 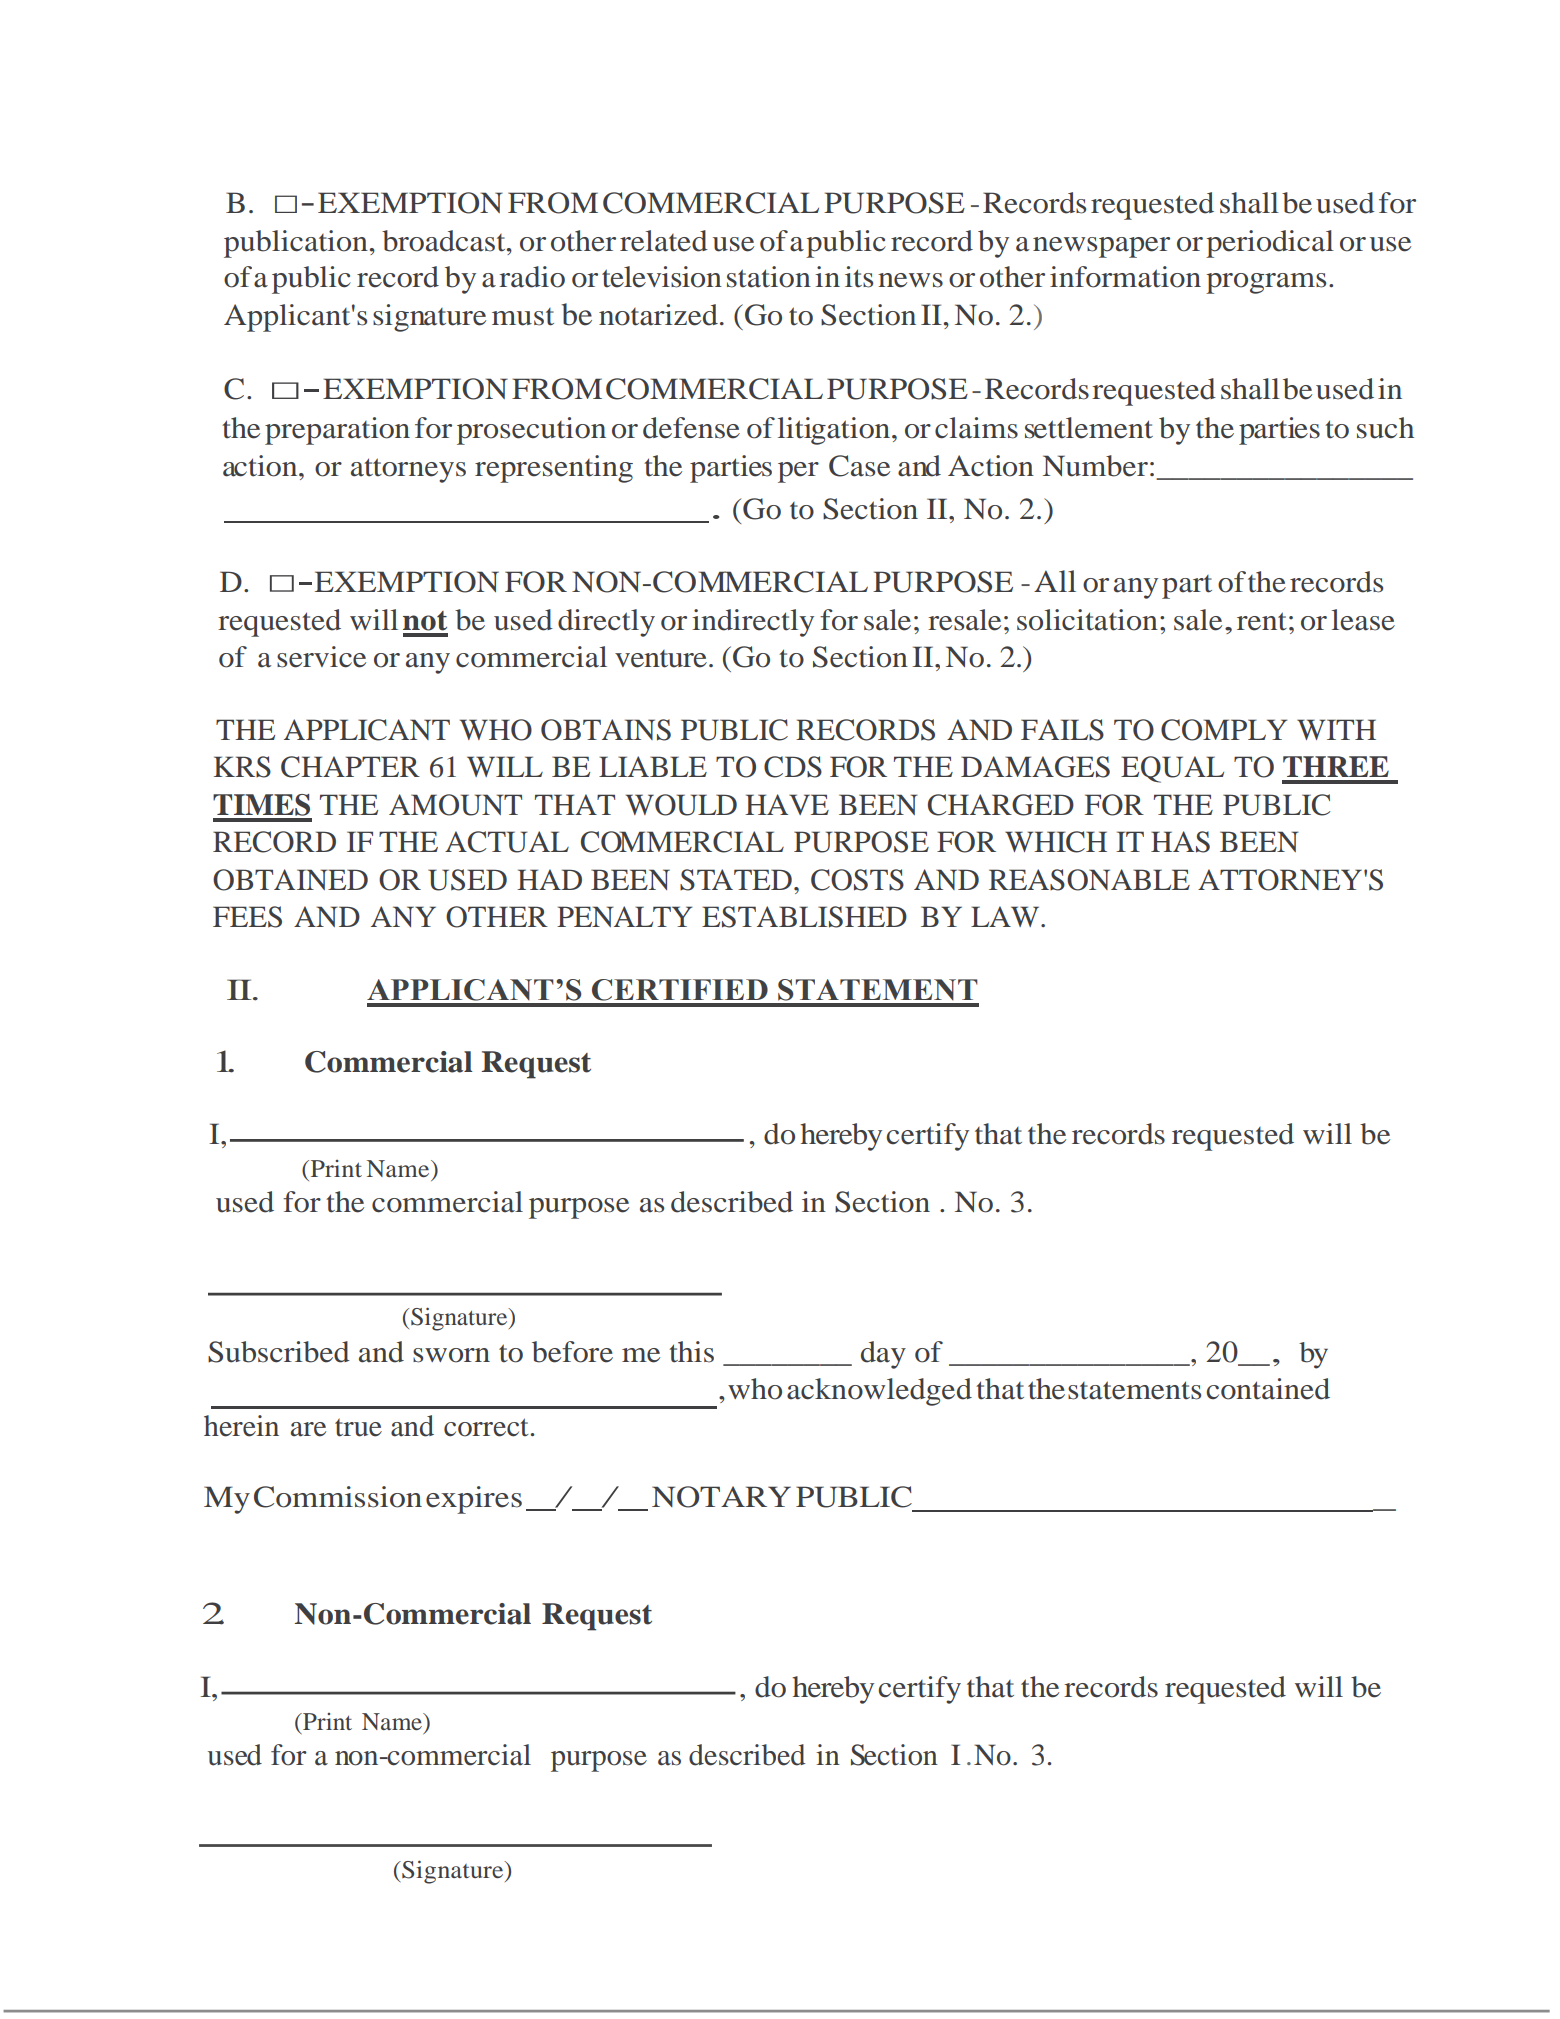 I want to click on AMOUNT, so click(x=455, y=805).
